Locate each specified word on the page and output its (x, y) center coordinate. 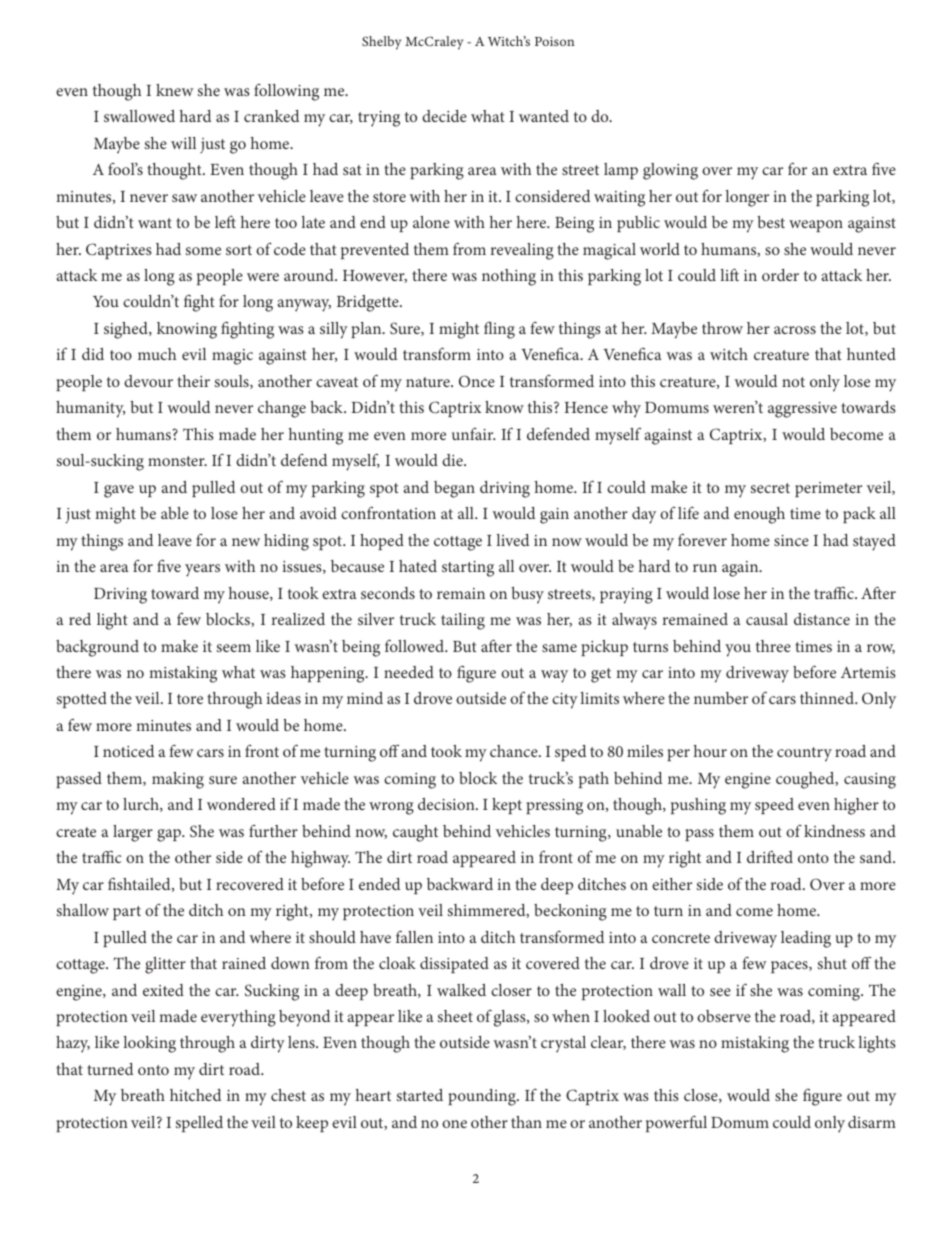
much (157, 354)
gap (170, 835)
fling (499, 330)
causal (767, 619)
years (202, 570)
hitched (195, 1095)
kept (507, 806)
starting (468, 569)
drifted (770, 856)
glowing (670, 171)
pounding (483, 1097)
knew (175, 90)
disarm (872, 1122)
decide (444, 116)
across (795, 330)
